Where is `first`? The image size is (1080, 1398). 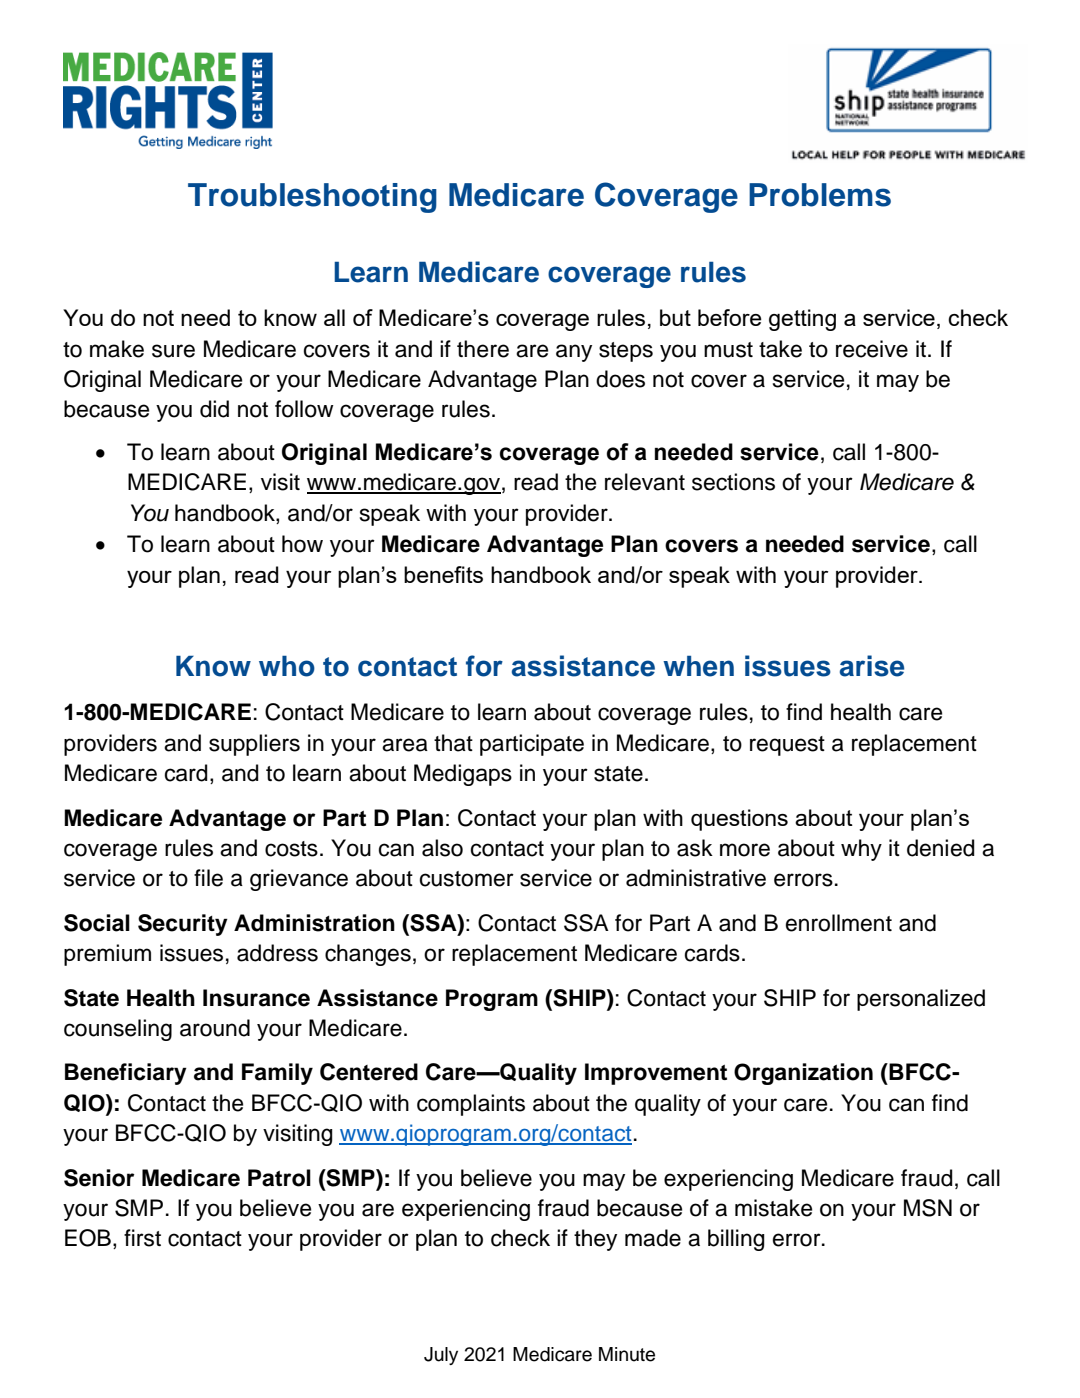 first is located at coordinates (142, 1238).
